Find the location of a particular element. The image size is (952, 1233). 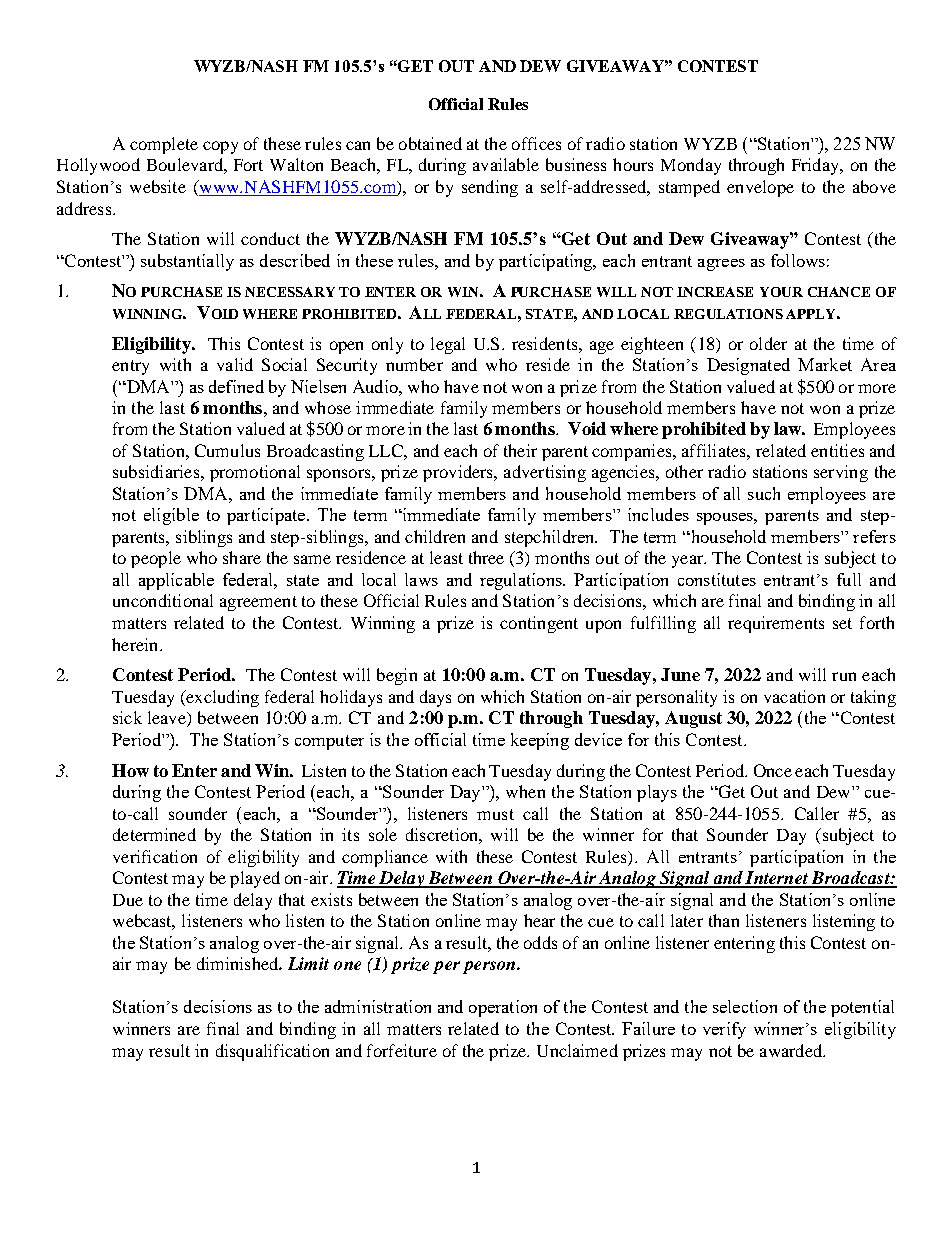

Friday is located at coordinates (816, 166).
